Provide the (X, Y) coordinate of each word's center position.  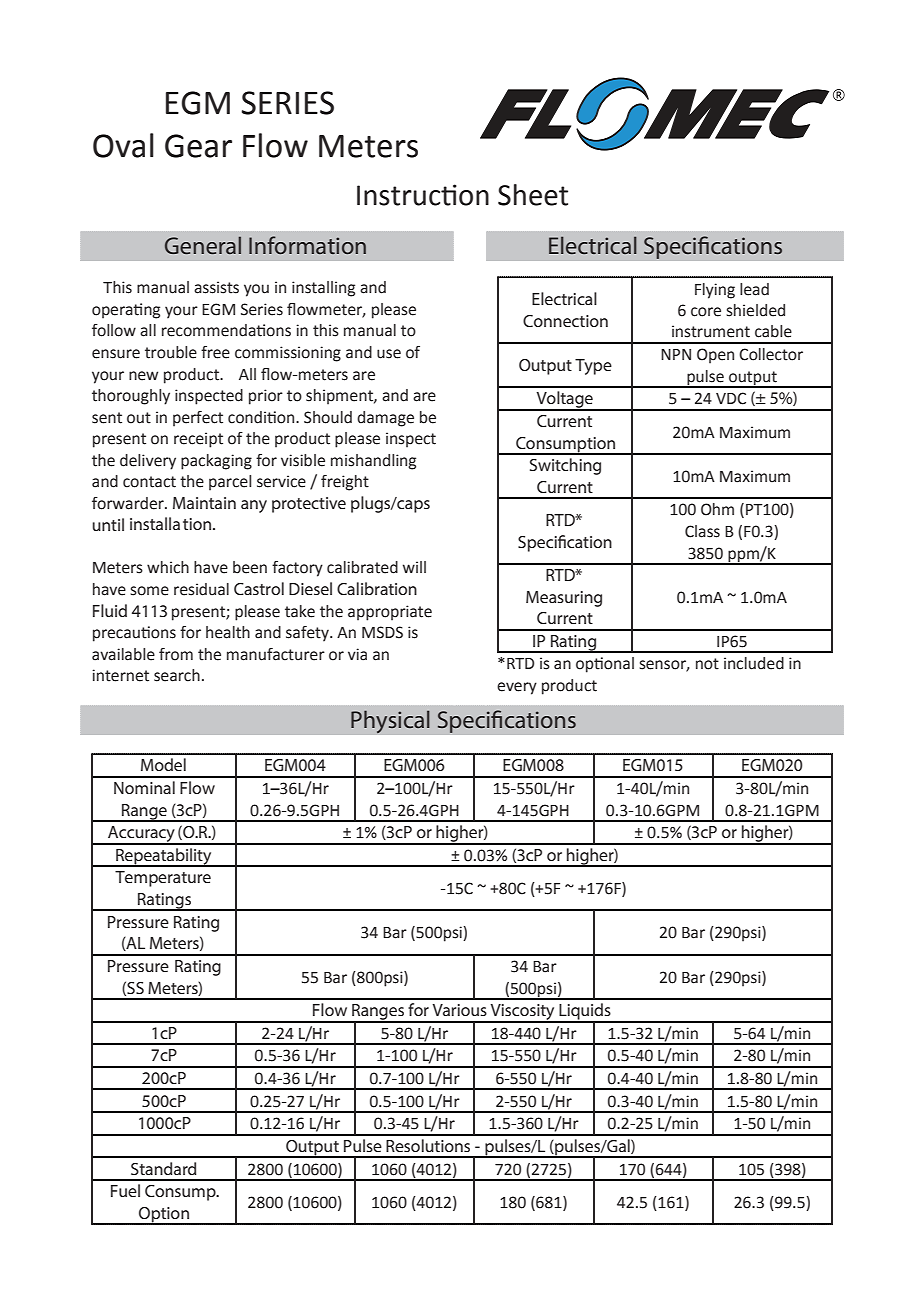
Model (163, 764)
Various (459, 1010)
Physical (390, 722)
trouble (171, 352)
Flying (715, 291)
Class (702, 531)
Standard (163, 1168)
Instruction (423, 195)
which (168, 567)
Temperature (163, 879)
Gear (198, 146)
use (389, 354)
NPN (676, 354)
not (707, 664)
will (414, 567)
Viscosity (522, 1013)
